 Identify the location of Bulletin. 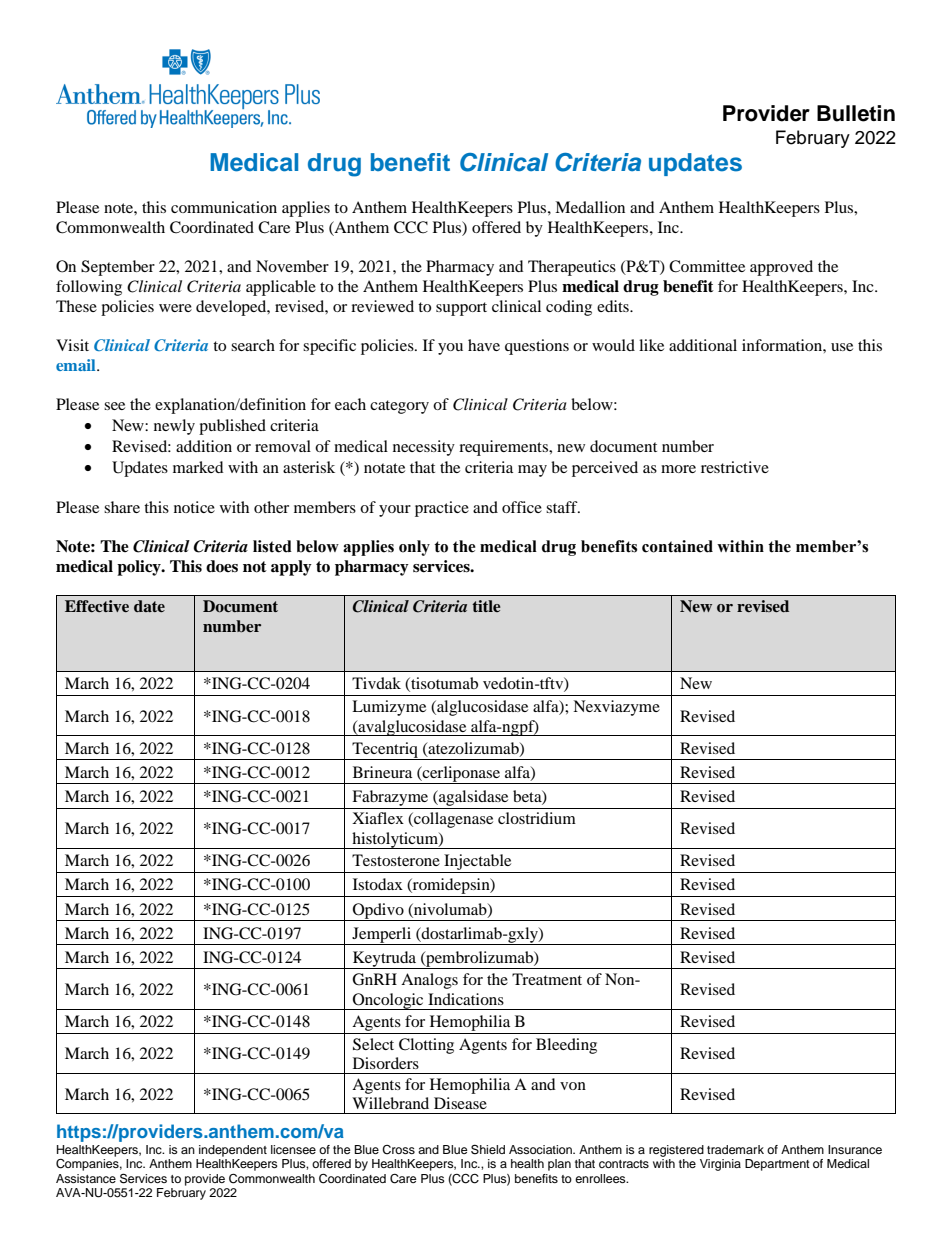
(856, 113).
